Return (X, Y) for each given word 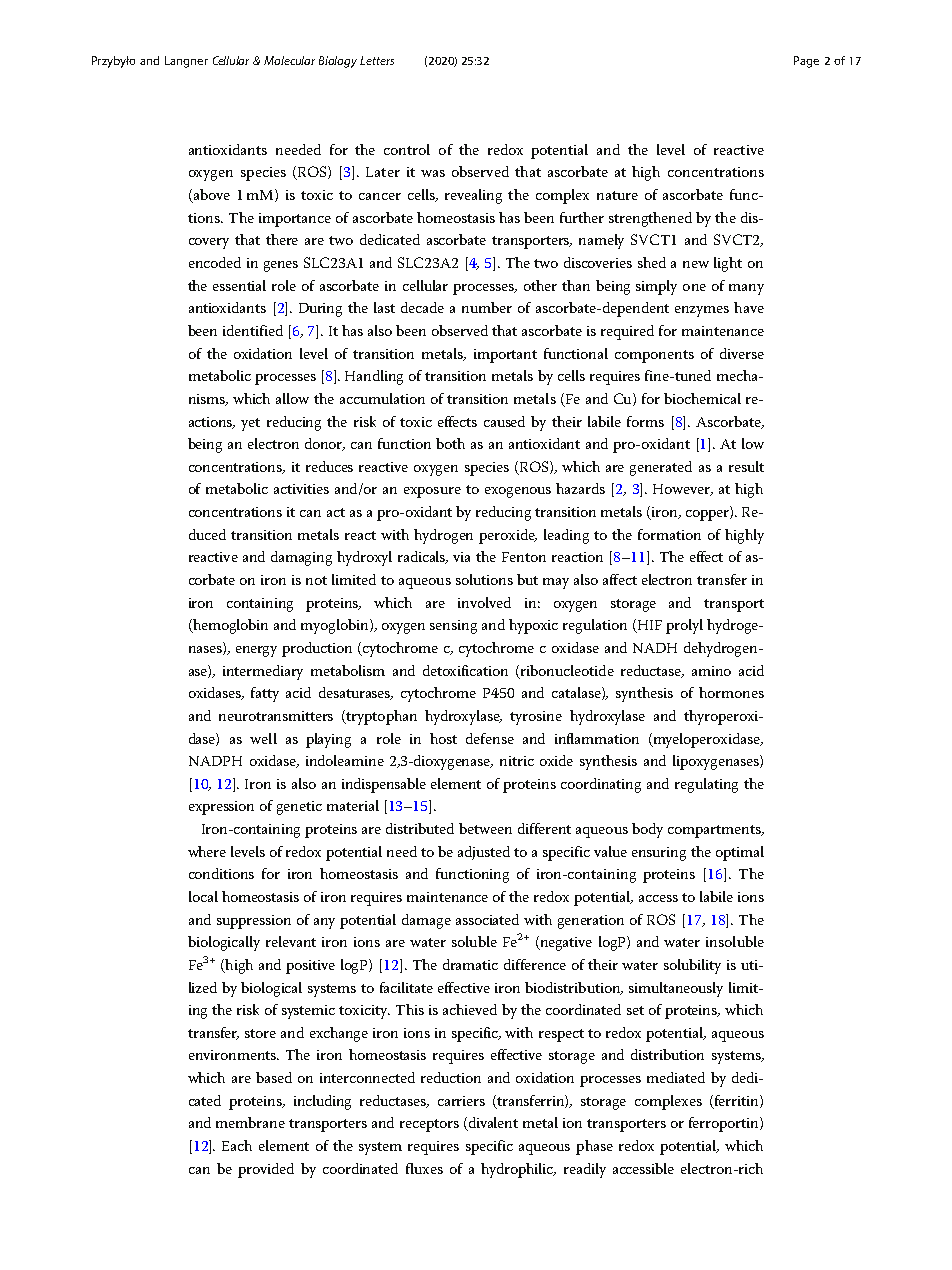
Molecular (289, 60)
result (746, 466)
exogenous (518, 492)
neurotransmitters (276, 716)
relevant (291, 941)
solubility (692, 966)
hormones (731, 692)
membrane (250, 1122)
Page (806, 62)
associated (487, 919)
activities (301, 489)
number (487, 307)
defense (490, 738)
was (433, 173)
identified (253, 330)
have (749, 307)
